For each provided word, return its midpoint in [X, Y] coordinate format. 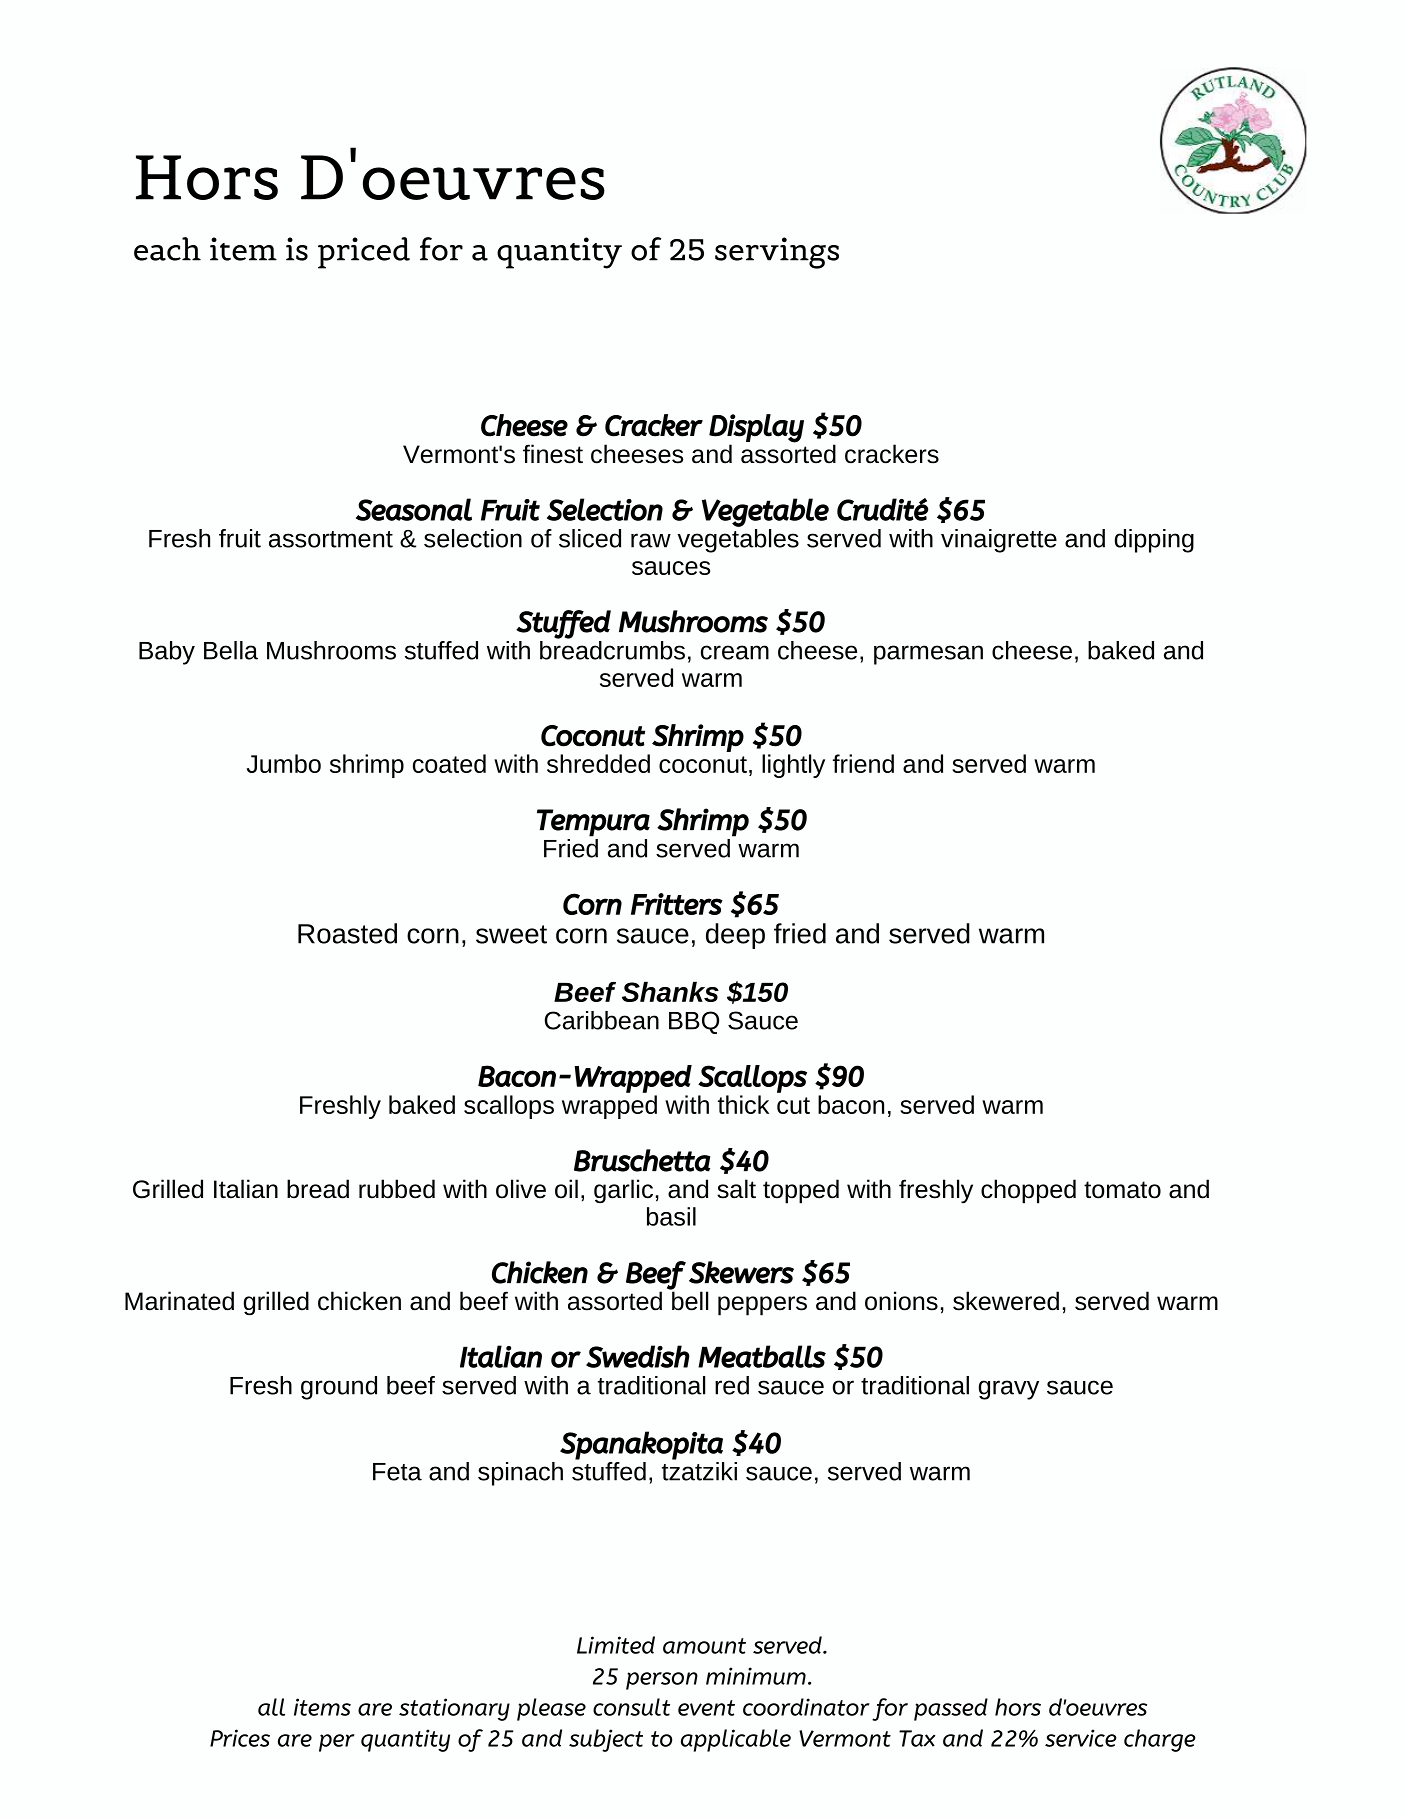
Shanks [670, 991]
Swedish [638, 1356]
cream [735, 652]
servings [777, 253]
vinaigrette [999, 541]
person [662, 1681]
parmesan [928, 655]
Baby [167, 653]
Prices [240, 1738]
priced [364, 253]
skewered [1006, 1301]
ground [339, 1388]
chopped [1028, 1191]
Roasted [347, 933]
